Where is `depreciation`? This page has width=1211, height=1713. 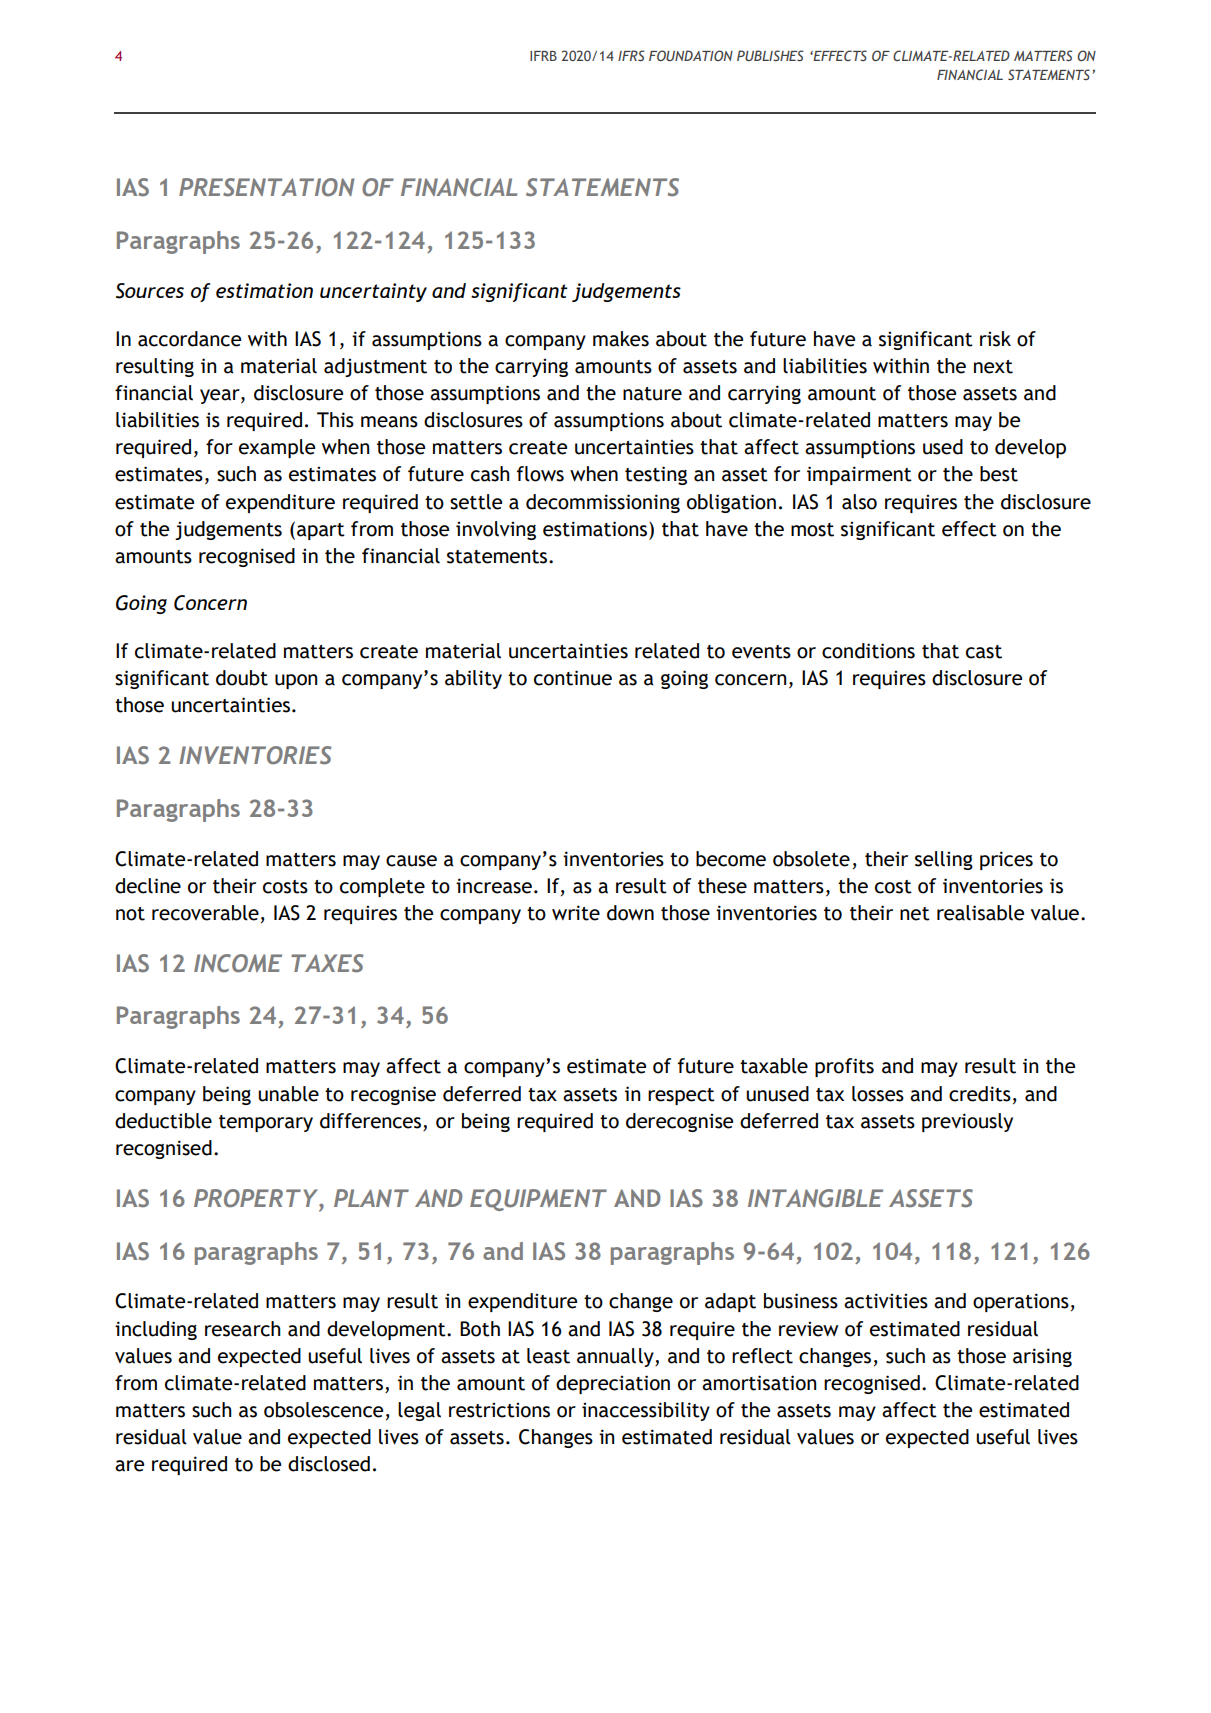 depreciation is located at coordinates (613, 1384).
